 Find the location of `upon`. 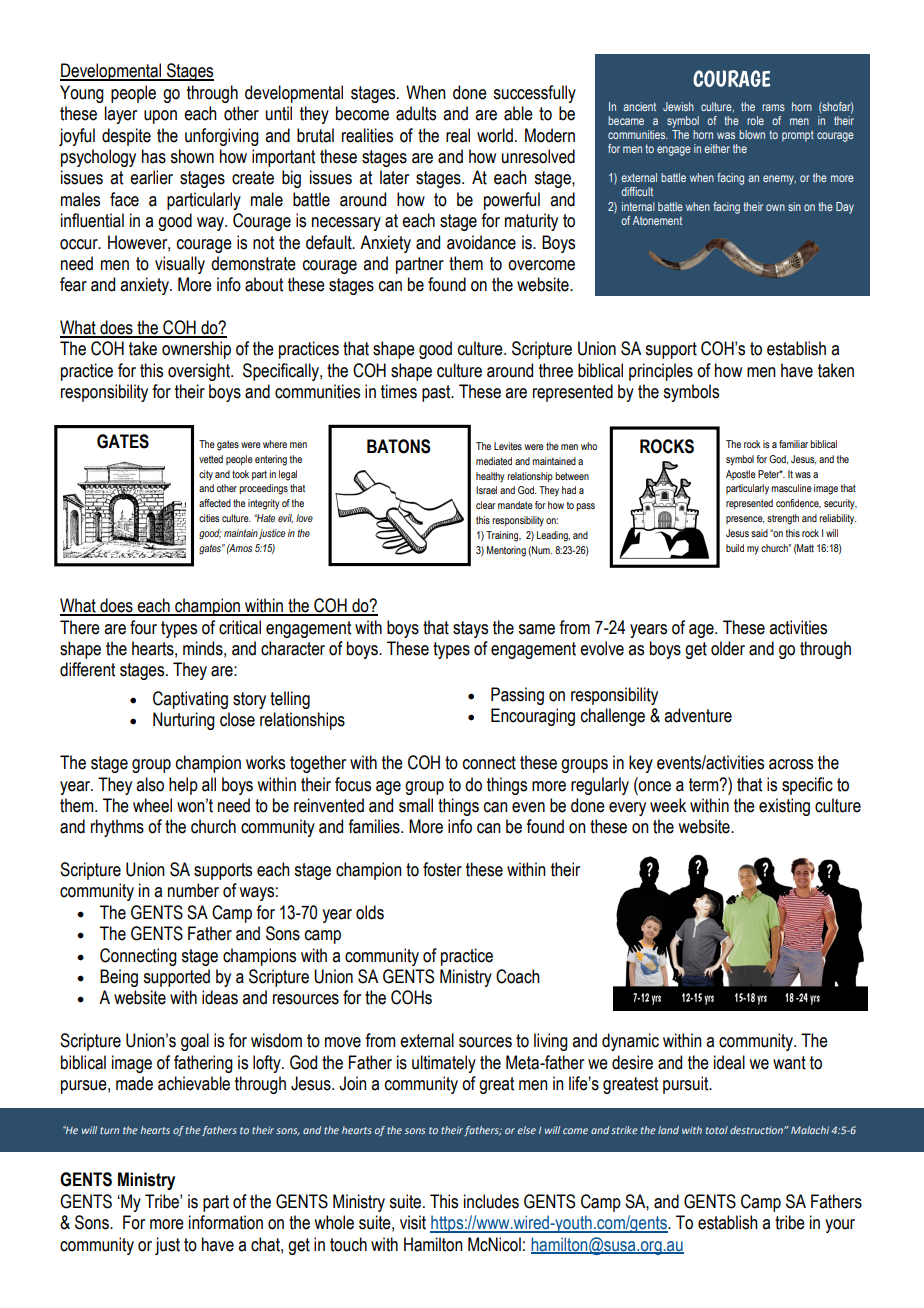

upon is located at coordinates (160, 117).
